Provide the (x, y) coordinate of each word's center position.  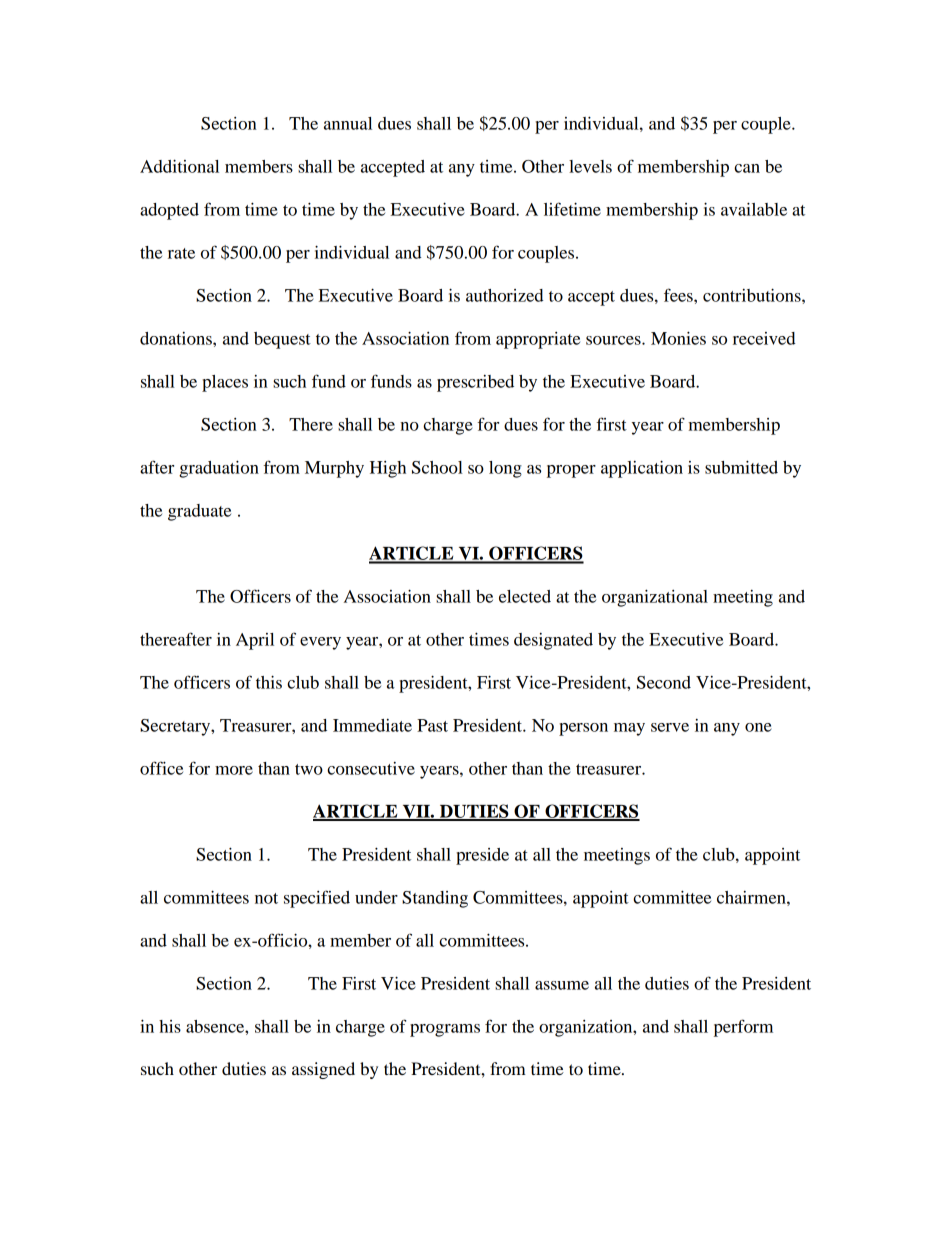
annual (348, 123)
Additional (179, 166)
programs (445, 1030)
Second (664, 682)
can (747, 168)
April (255, 641)
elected (525, 596)
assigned (323, 1070)
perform (743, 1028)
